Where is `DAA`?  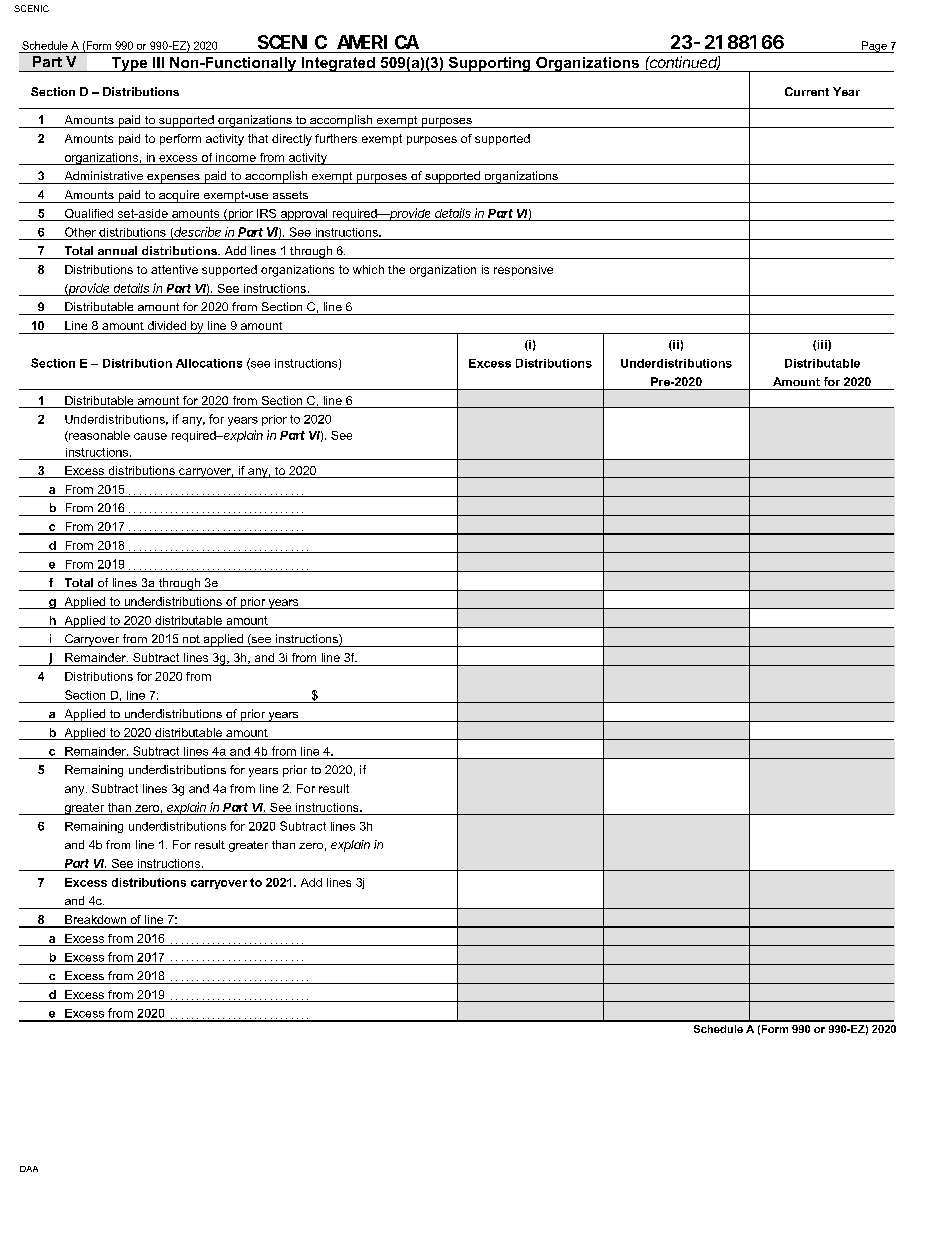
DAA is located at coordinates (29, 1169).
